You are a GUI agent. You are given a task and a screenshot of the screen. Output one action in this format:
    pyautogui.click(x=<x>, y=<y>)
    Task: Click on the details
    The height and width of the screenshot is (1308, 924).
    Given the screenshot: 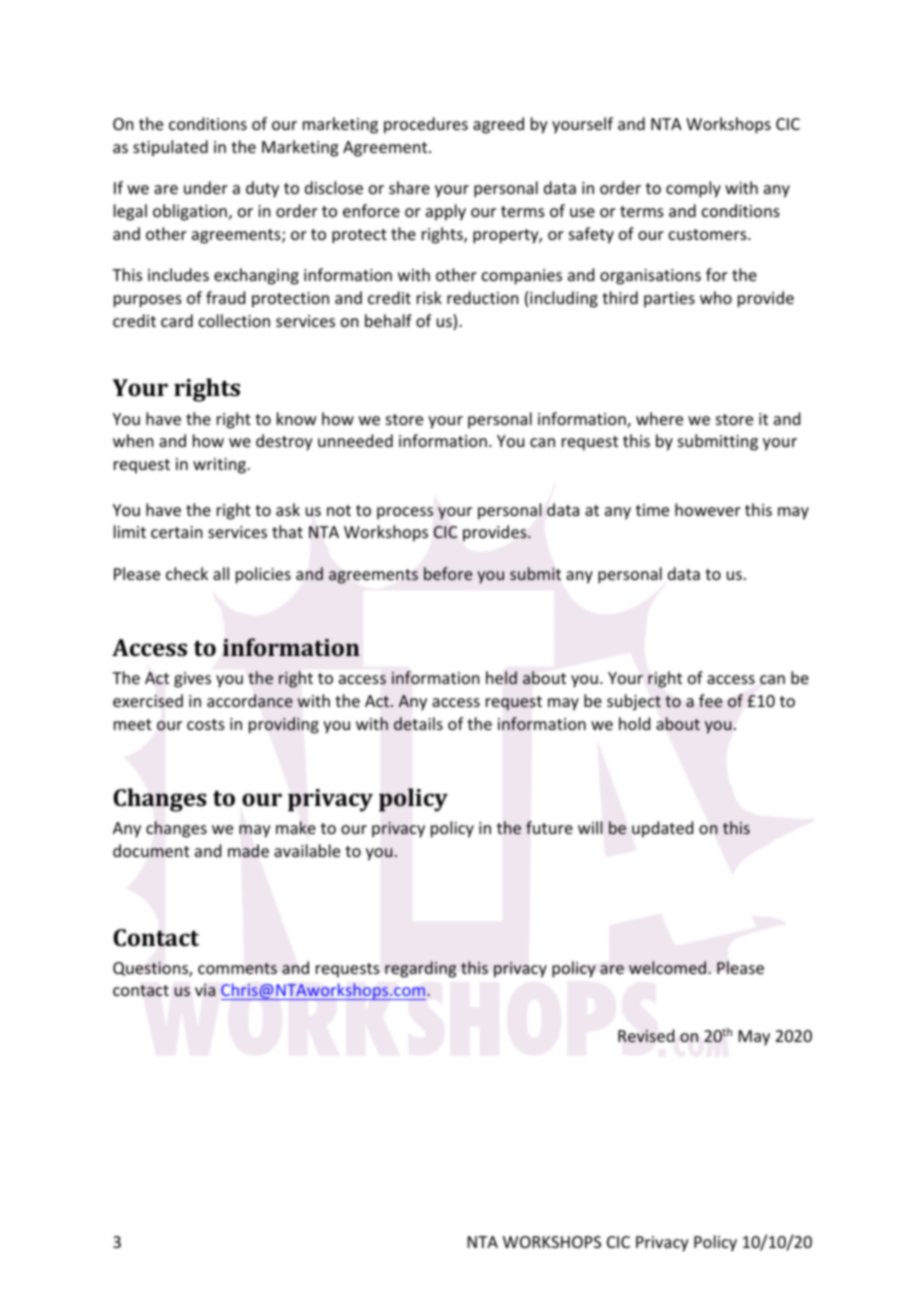 What is the action you would take?
    pyautogui.click(x=418, y=724)
